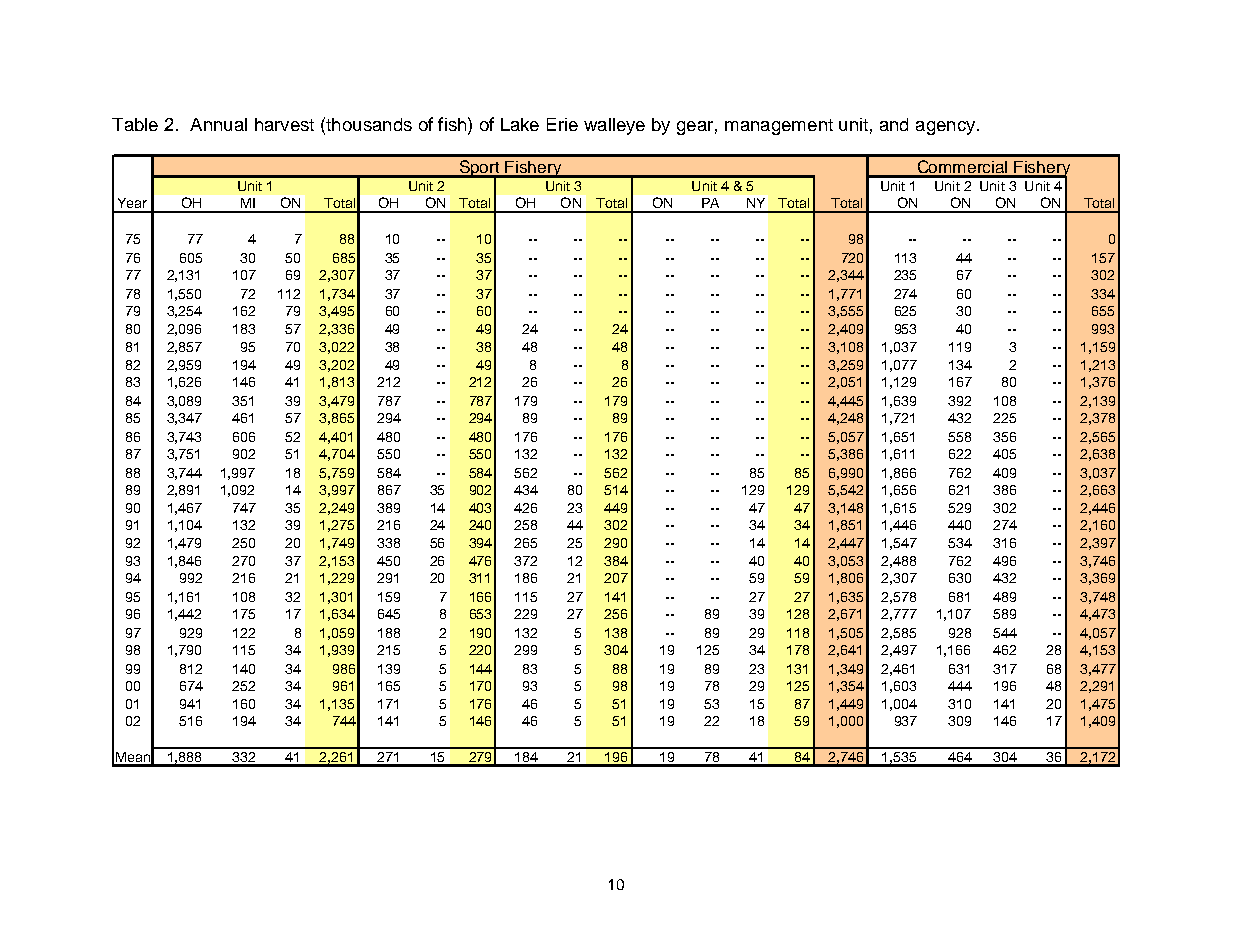 The width and height of the screenshot is (1233, 952). Describe the element at coordinates (368, 124) in the screenshot. I see `thousands` at that location.
